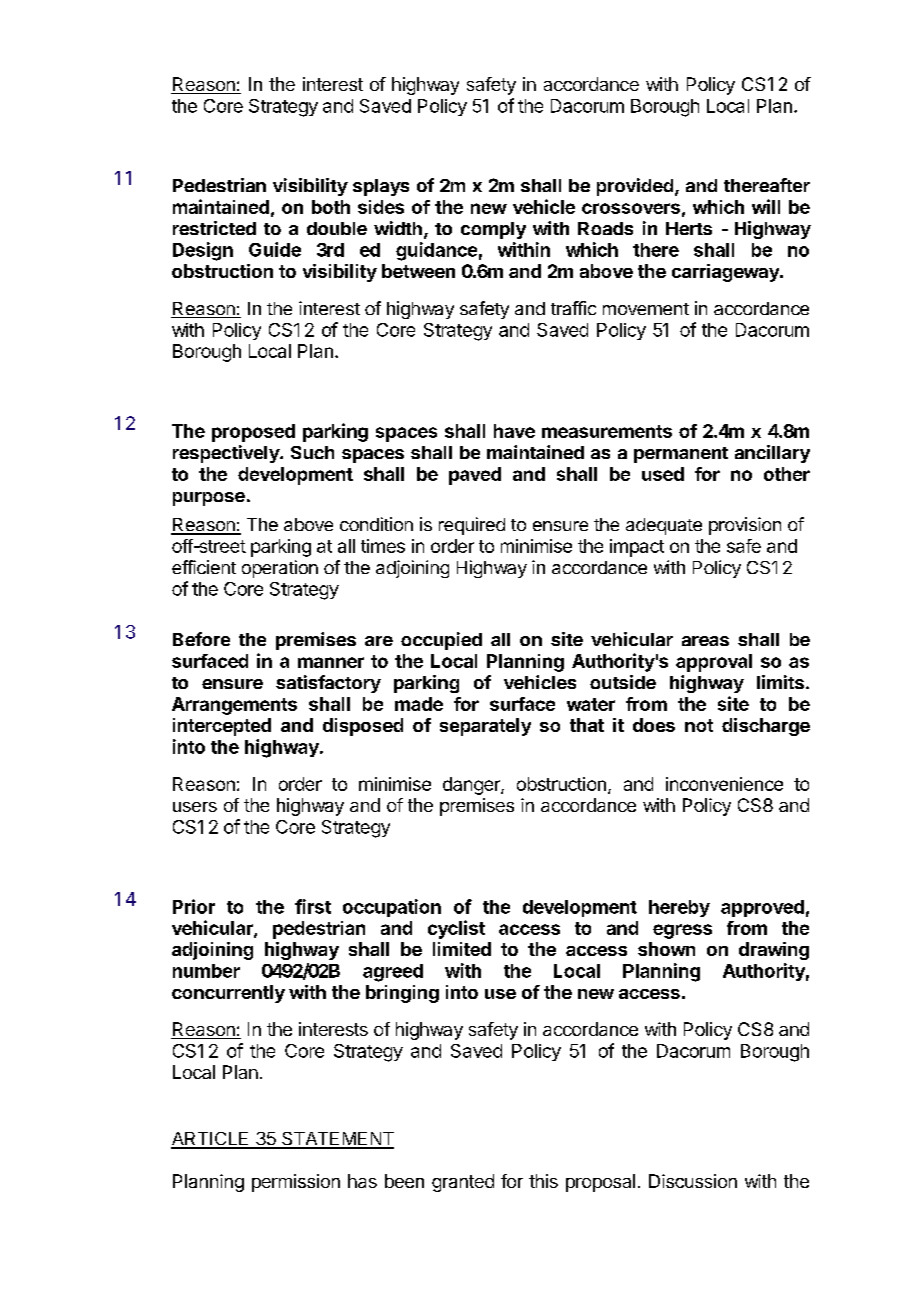  Describe the element at coordinates (745, 526) in the page. I see `provision` at that location.
